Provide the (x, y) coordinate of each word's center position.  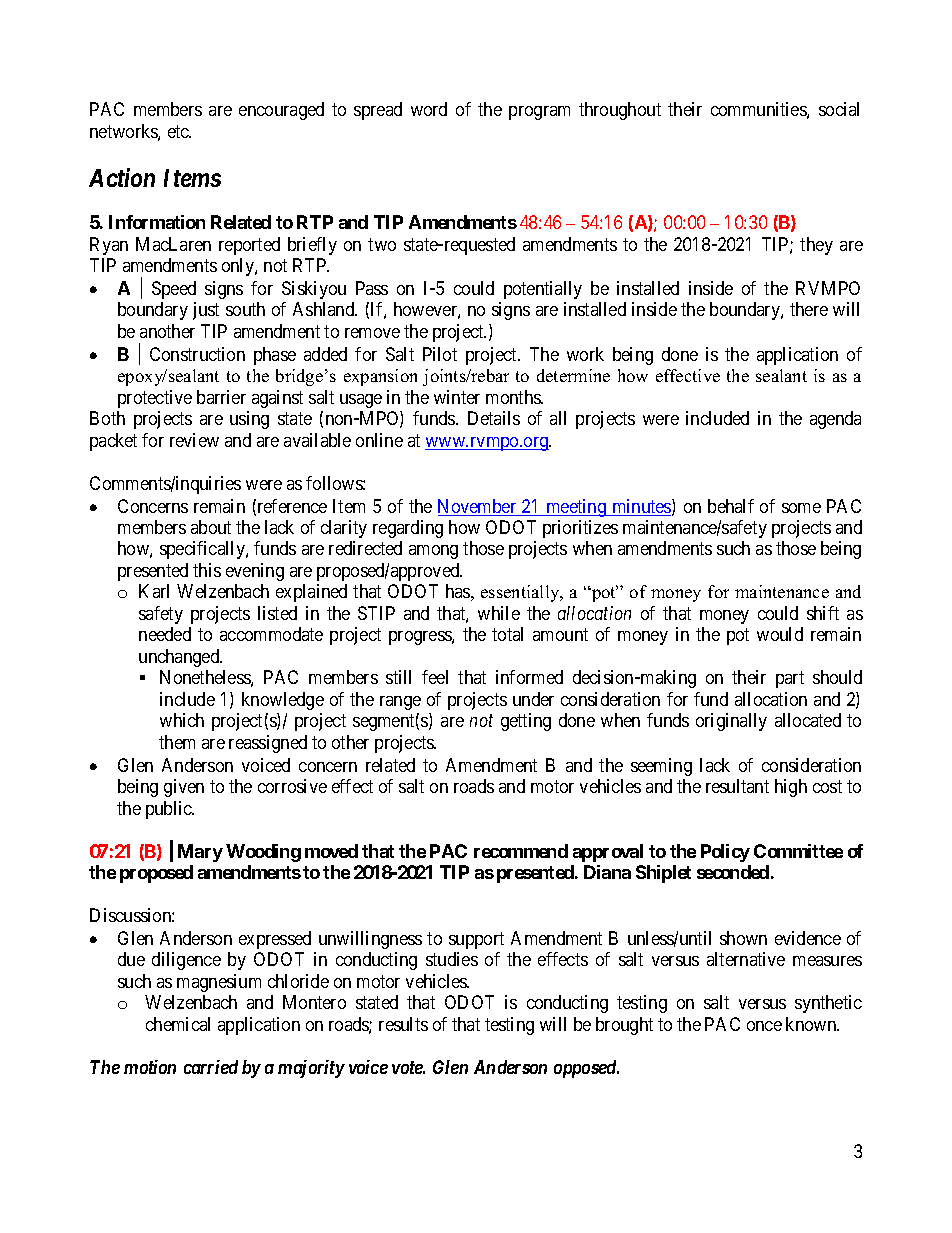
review (194, 440)
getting (526, 722)
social (839, 109)
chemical (178, 1024)
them (177, 742)
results (403, 1024)
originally (731, 722)
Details (494, 418)
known (812, 1024)
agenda (835, 420)
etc (179, 131)
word (429, 109)
